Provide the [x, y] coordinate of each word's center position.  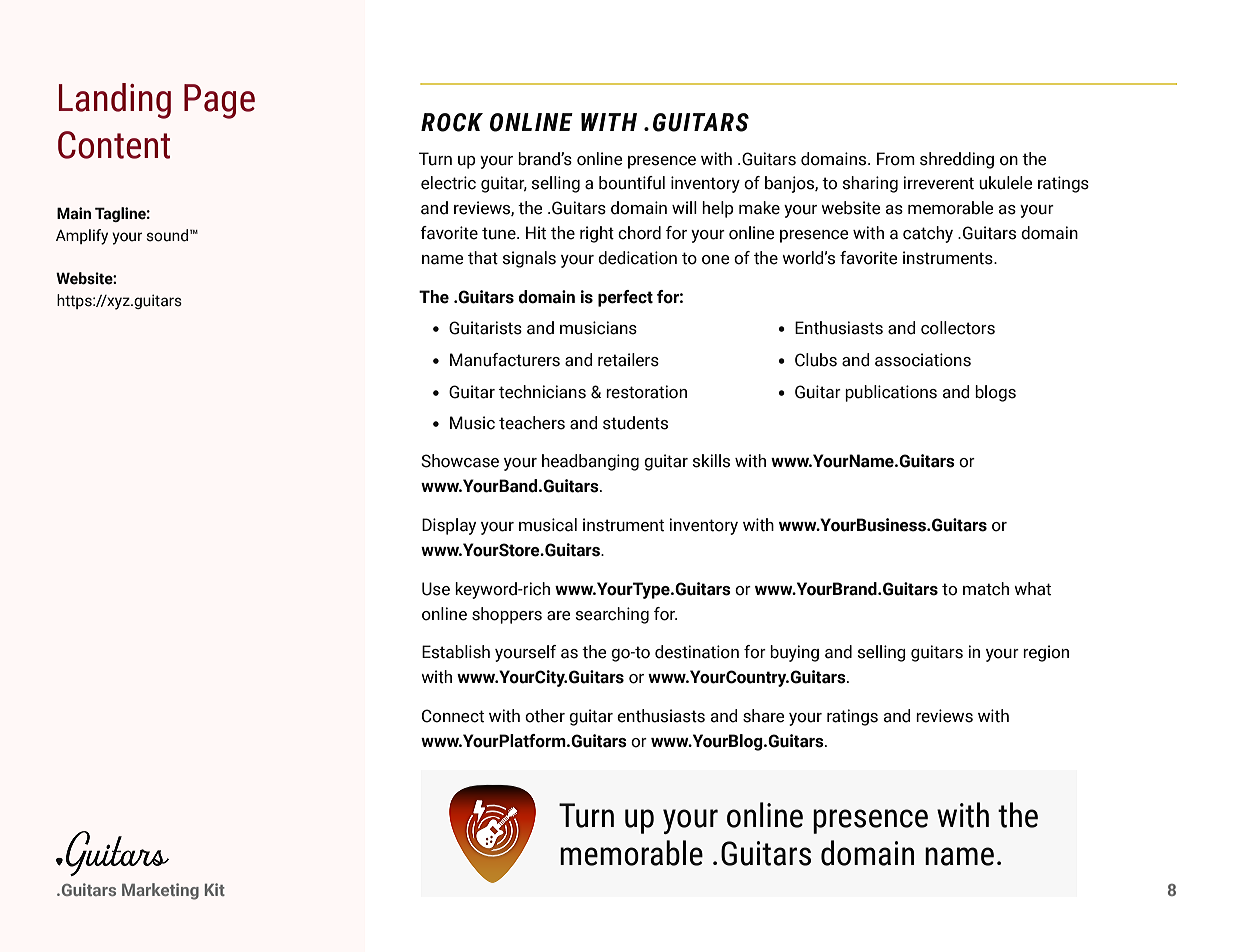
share [764, 716]
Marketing [160, 891]
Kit [215, 889]
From [896, 159]
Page [219, 101]
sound [167, 235]
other [545, 716]
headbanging [590, 462]
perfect [625, 298]
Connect [453, 716]
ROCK [452, 122]
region [1046, 653]
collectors [958, 328]
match [986, 589]
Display [449, 526]
